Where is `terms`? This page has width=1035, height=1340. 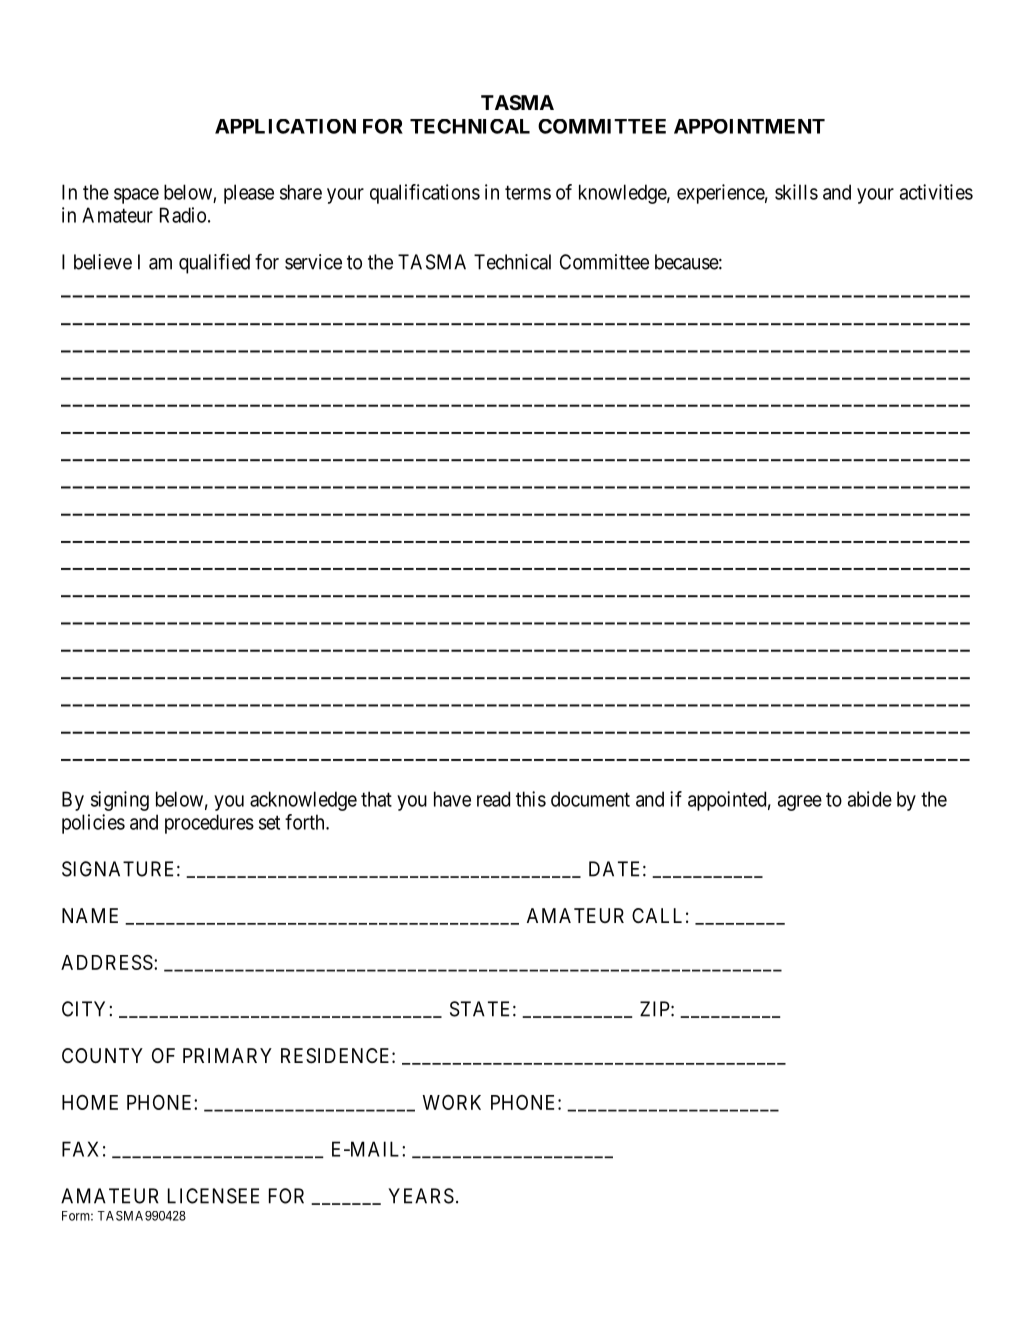 terms is located at coordinates (528, 192).
